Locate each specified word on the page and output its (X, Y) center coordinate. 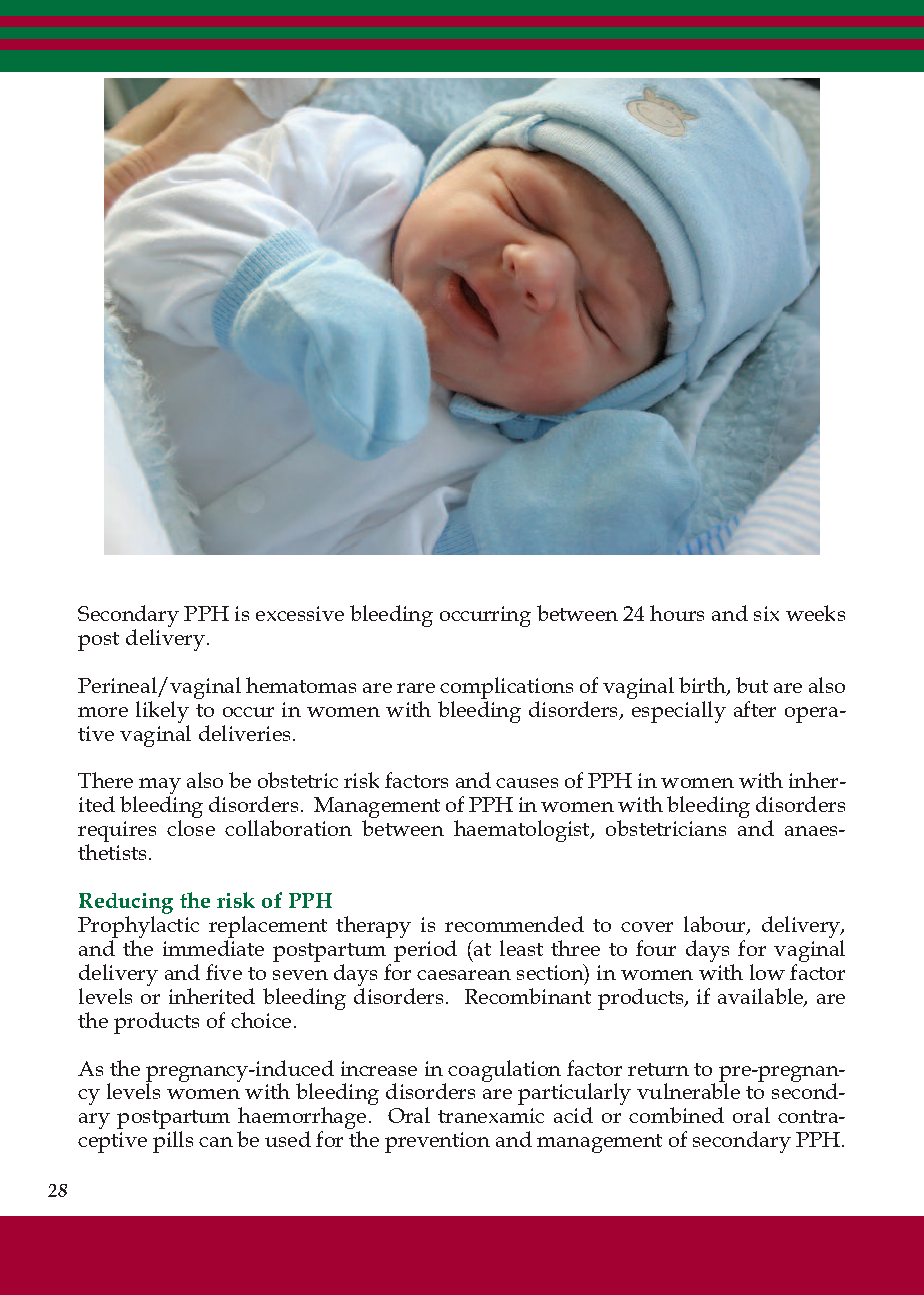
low (767, 972)
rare (416, 688)
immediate (213, 948)
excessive (300, 613)
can (216, 1142)
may (160, 787)
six (766, 613)
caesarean (464, 975)
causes (527, 783)
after (755, 709)
